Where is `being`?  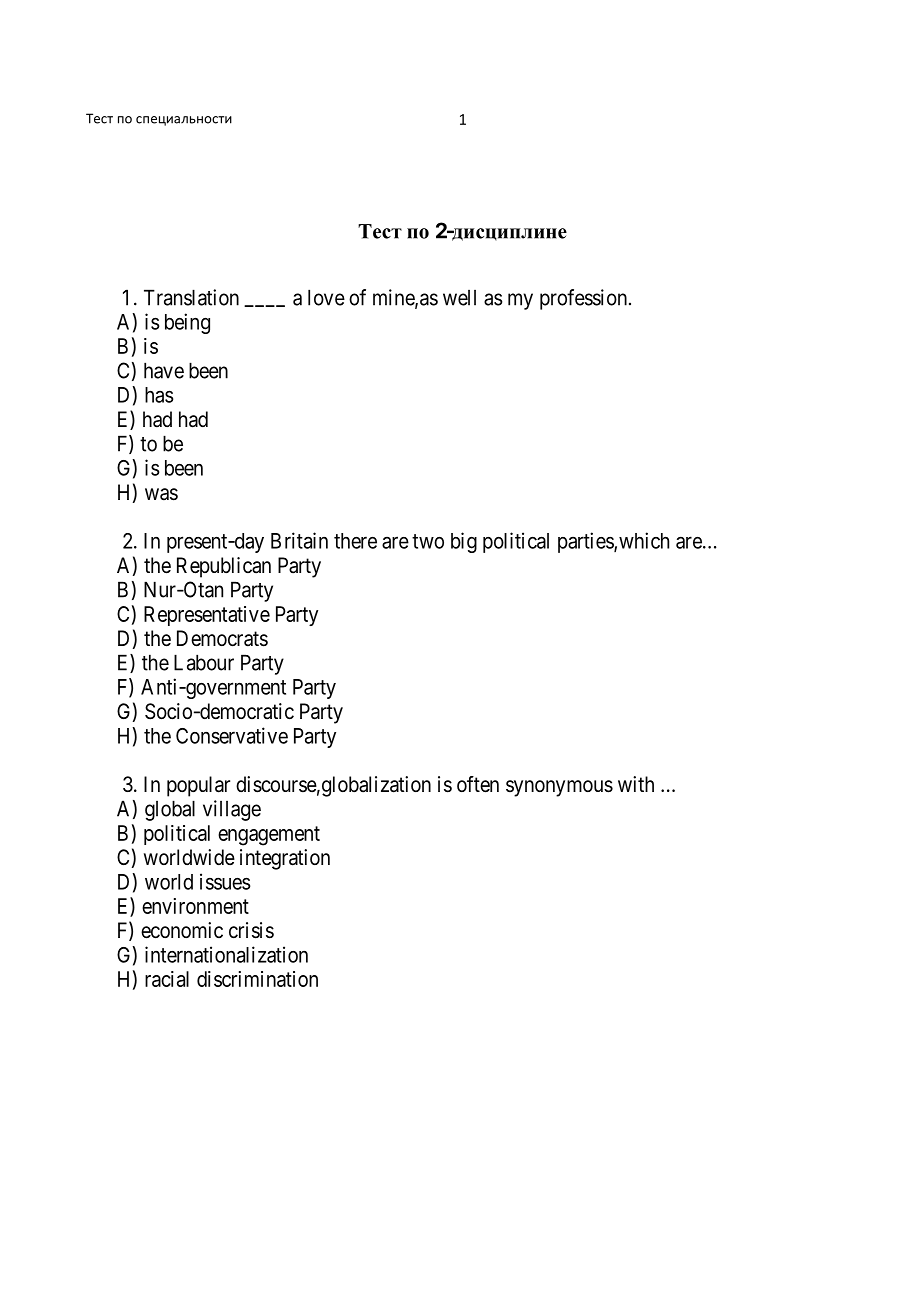 being is located at coordinates (187, 323).
